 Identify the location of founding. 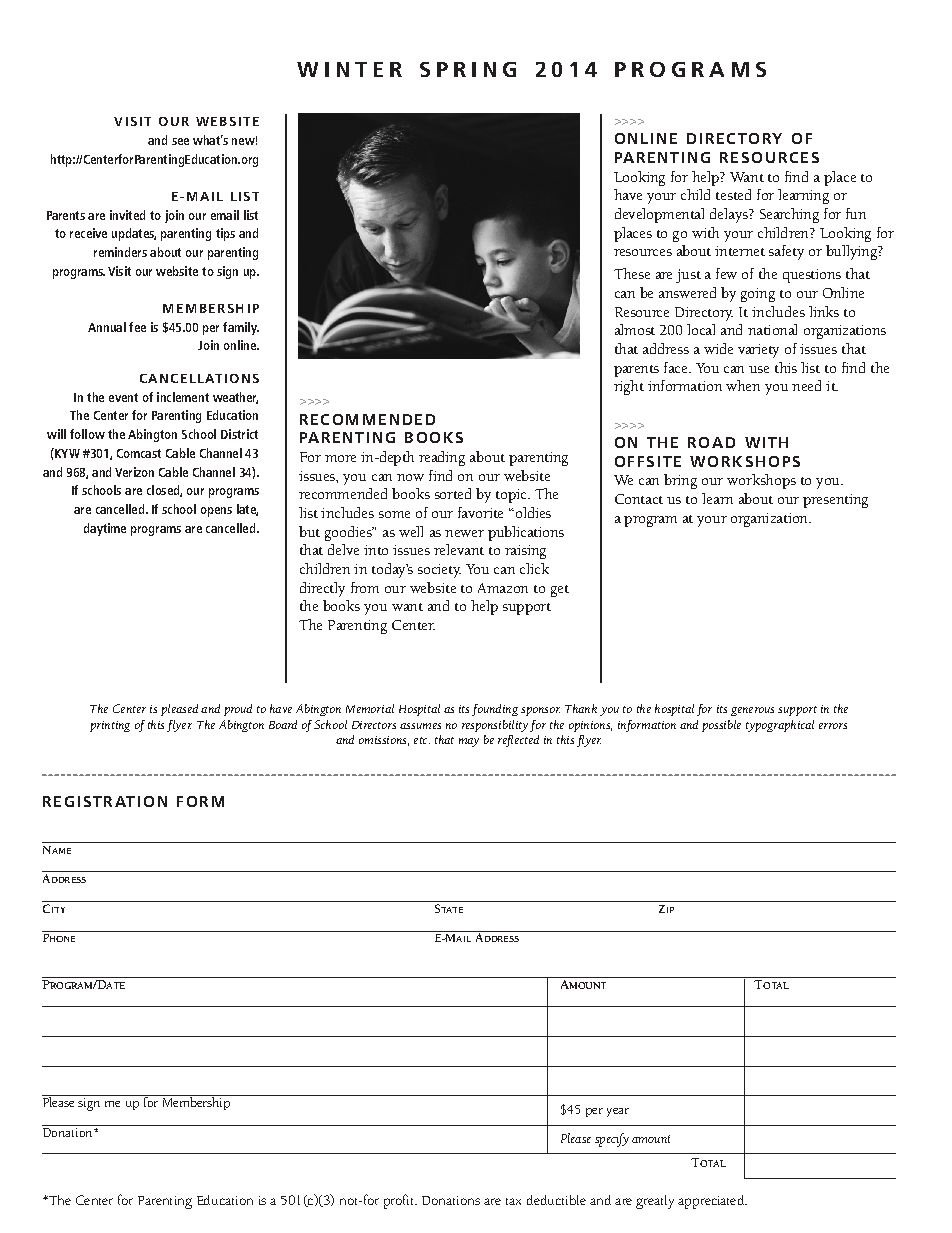
(495, 710).
